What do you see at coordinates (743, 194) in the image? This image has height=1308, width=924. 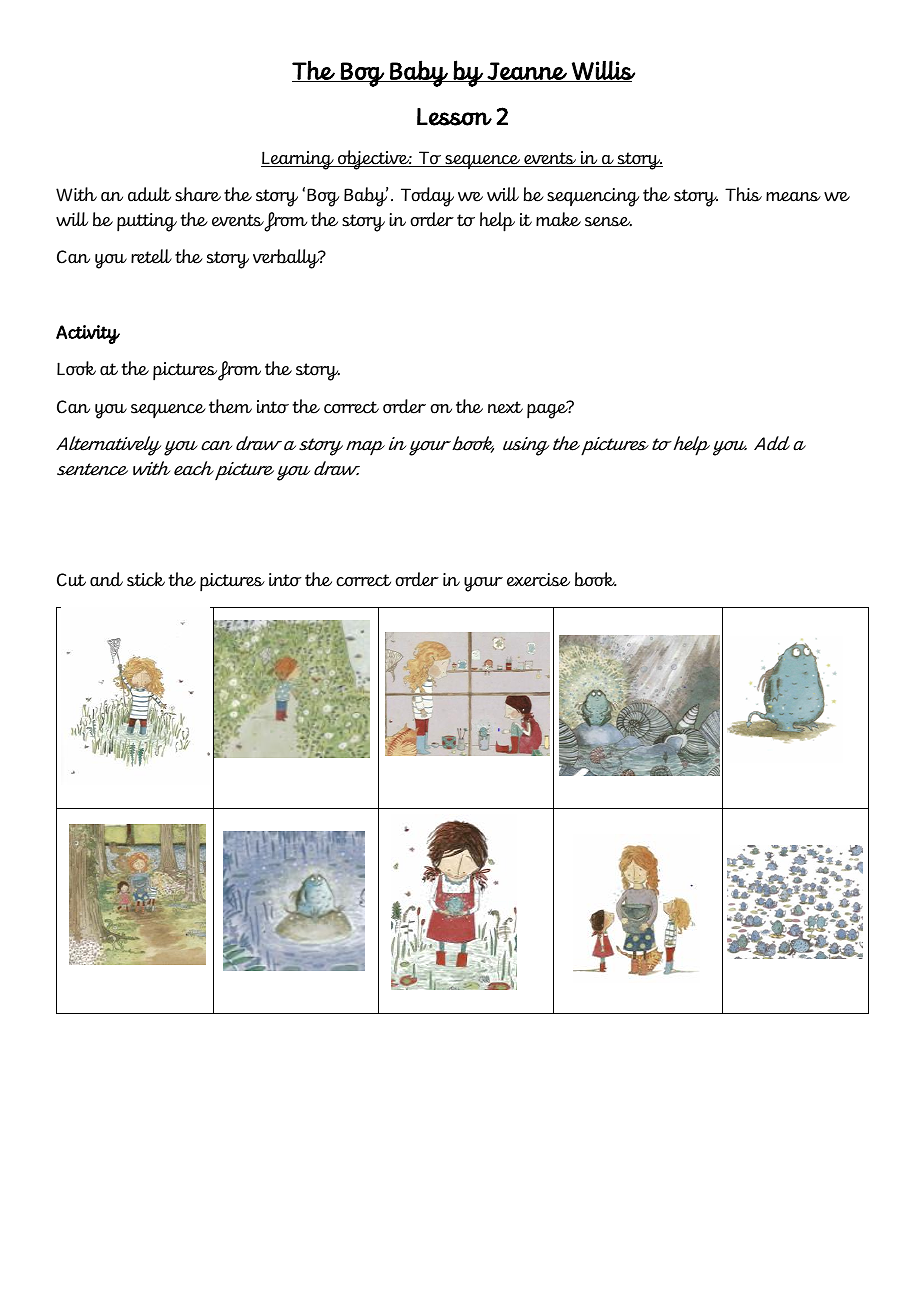 I see `This` at bounding box center [743, 194].
